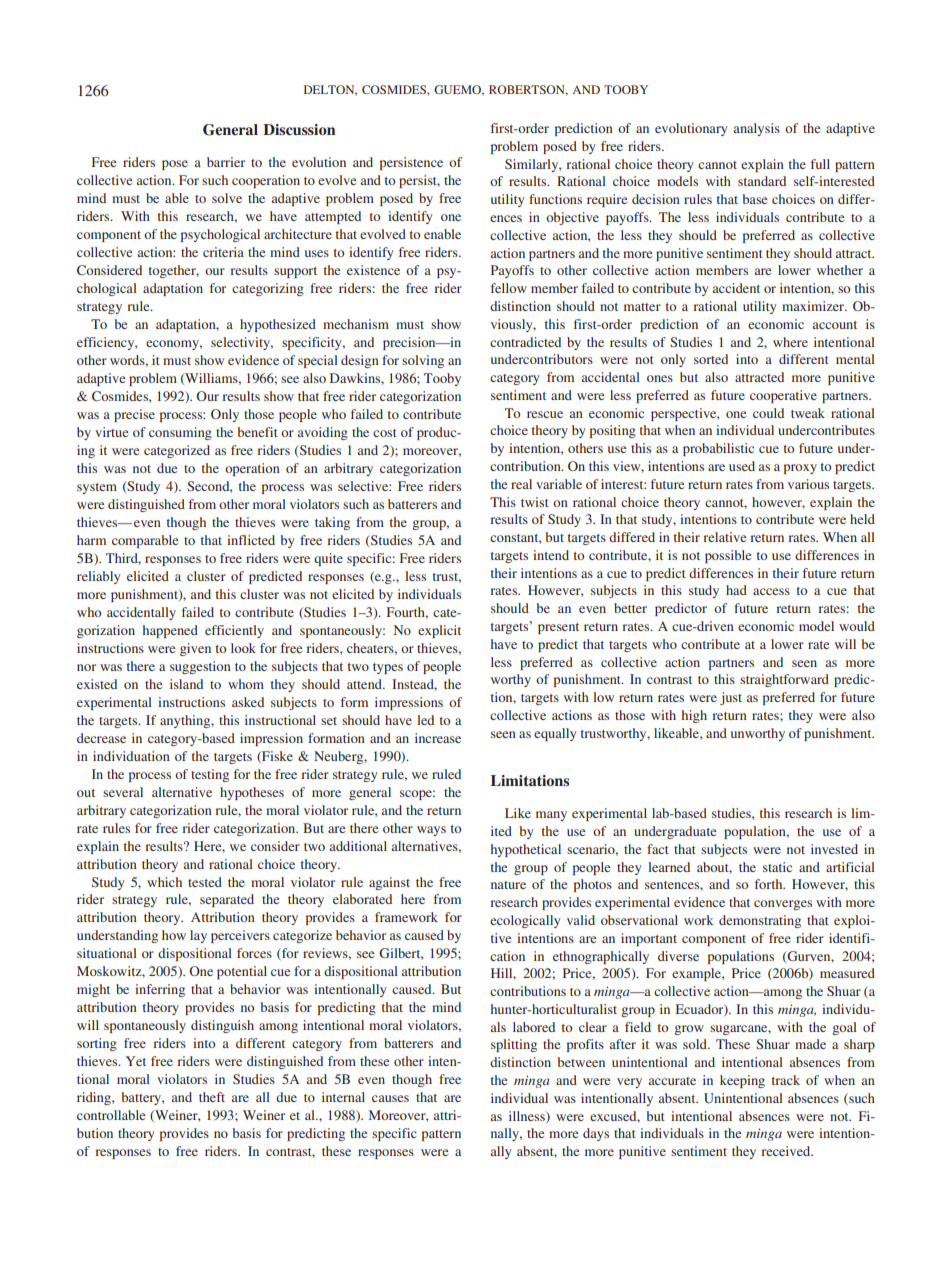 This screenshot has height=1270, width=952. Describe the element at coordinates (226, 162) in the screenshot. I see `barrier` at that location.
